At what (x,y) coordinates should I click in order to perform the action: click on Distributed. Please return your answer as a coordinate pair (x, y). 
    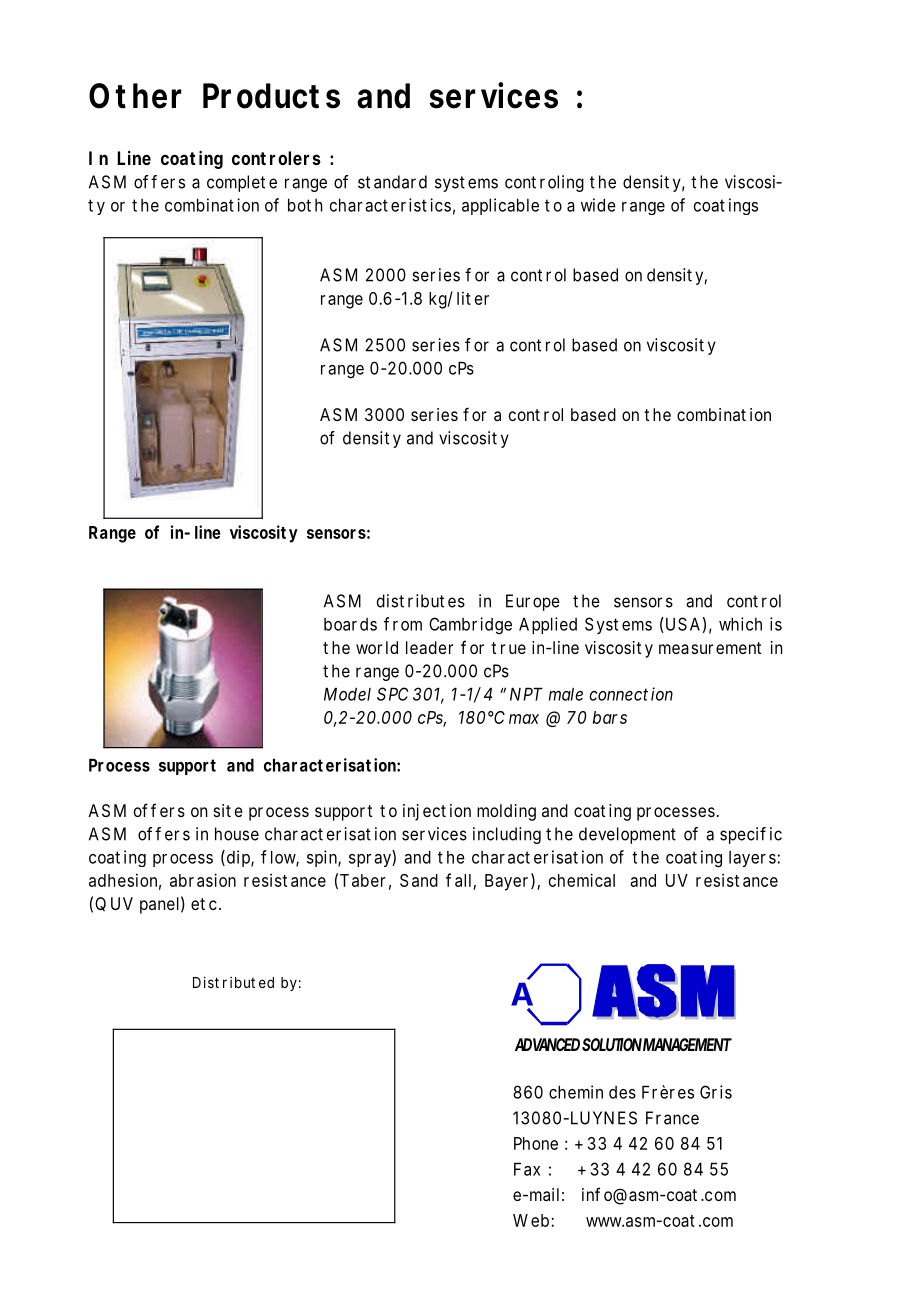
    Looking at the image, I should click on (233, 982).
